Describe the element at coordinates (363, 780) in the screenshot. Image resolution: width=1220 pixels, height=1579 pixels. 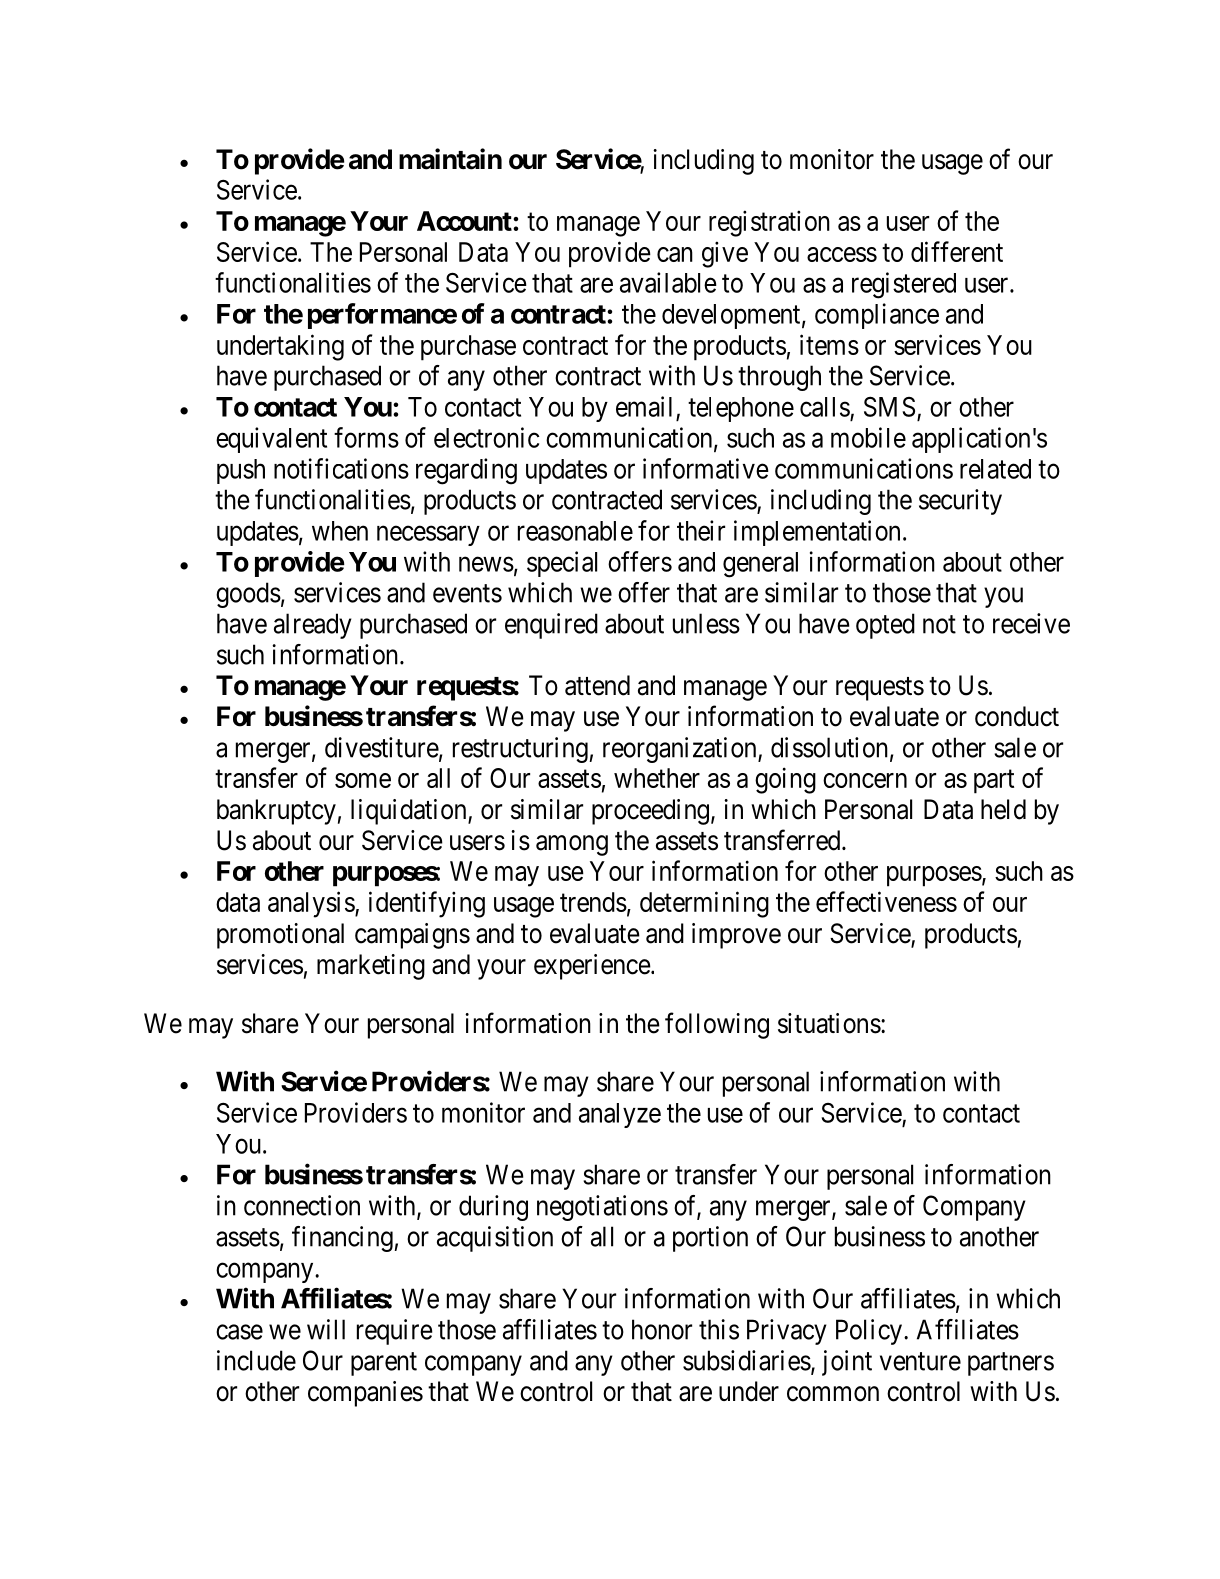
I see `some` at that location.
